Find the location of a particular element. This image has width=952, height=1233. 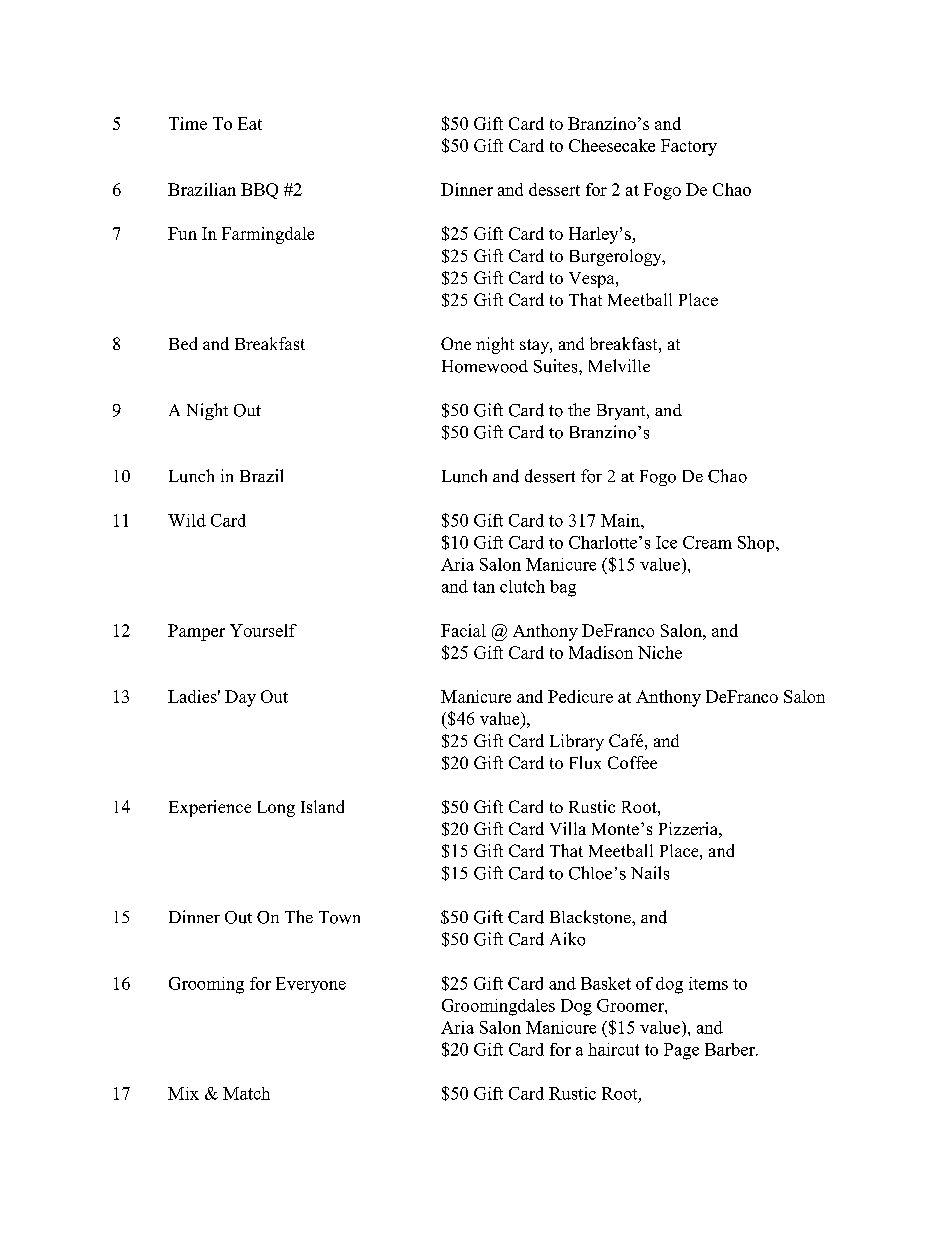

Wild is located at coordinates (187, 520).
